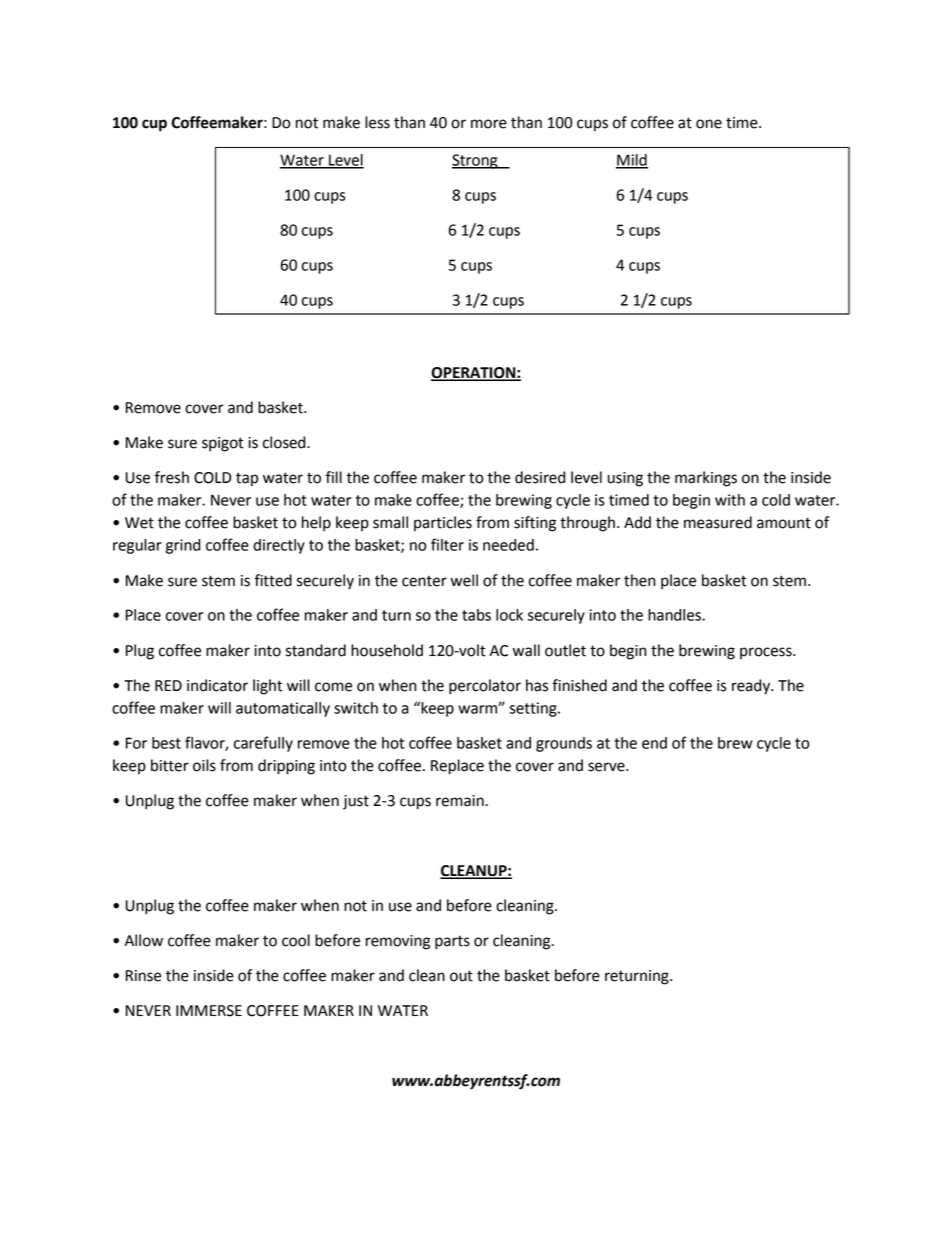  Describe the element at coordinates (709, 124) in the screenshot. I see `one` at that location.
